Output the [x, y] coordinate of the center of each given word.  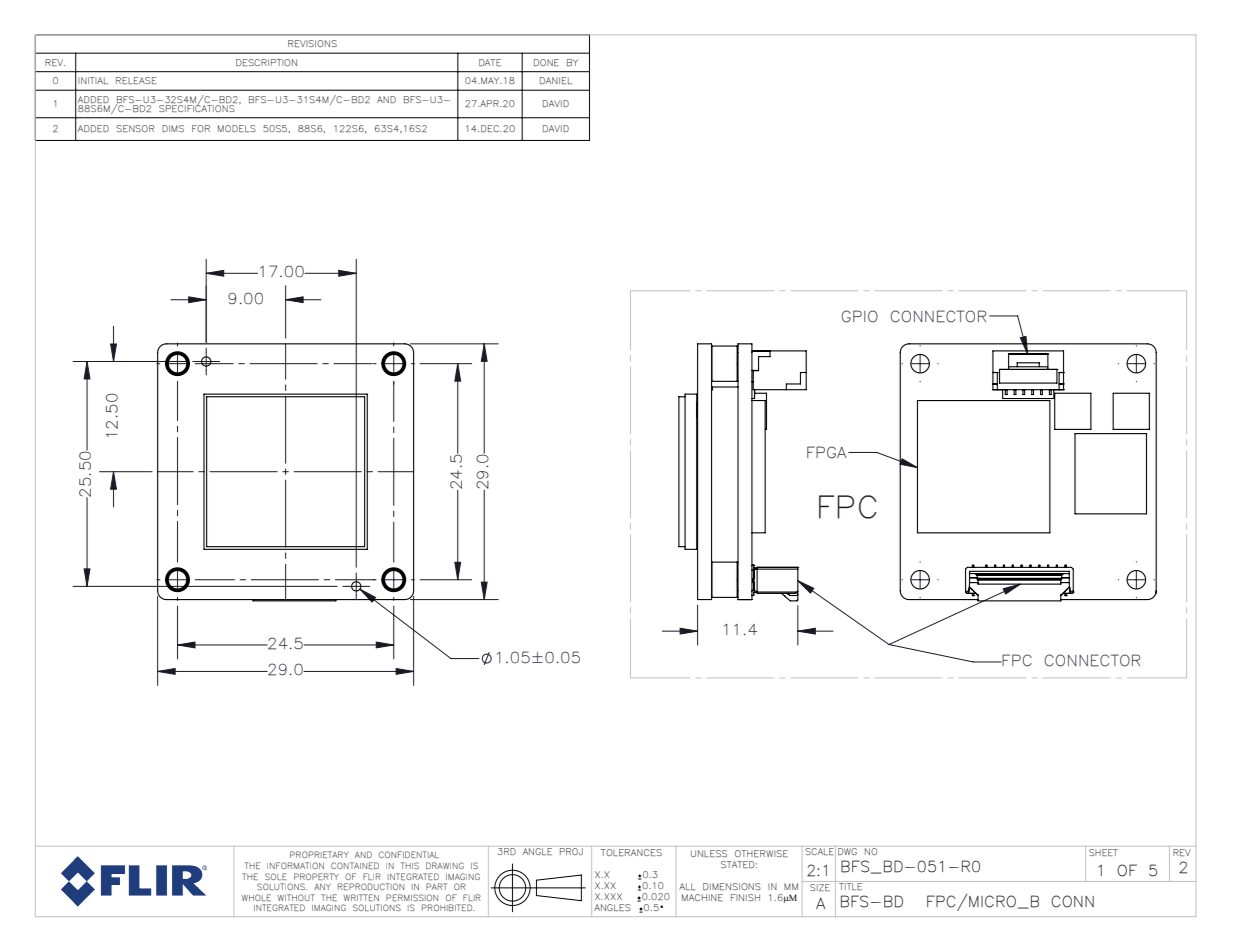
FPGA [828, 452]
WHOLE [256, 897]
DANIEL [556, 80]
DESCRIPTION [266, 62]
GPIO [860, 316]
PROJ [571, 851]
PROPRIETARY [319, 854]
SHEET [1103, 852]
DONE [546, 62]
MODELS [237, 128]
